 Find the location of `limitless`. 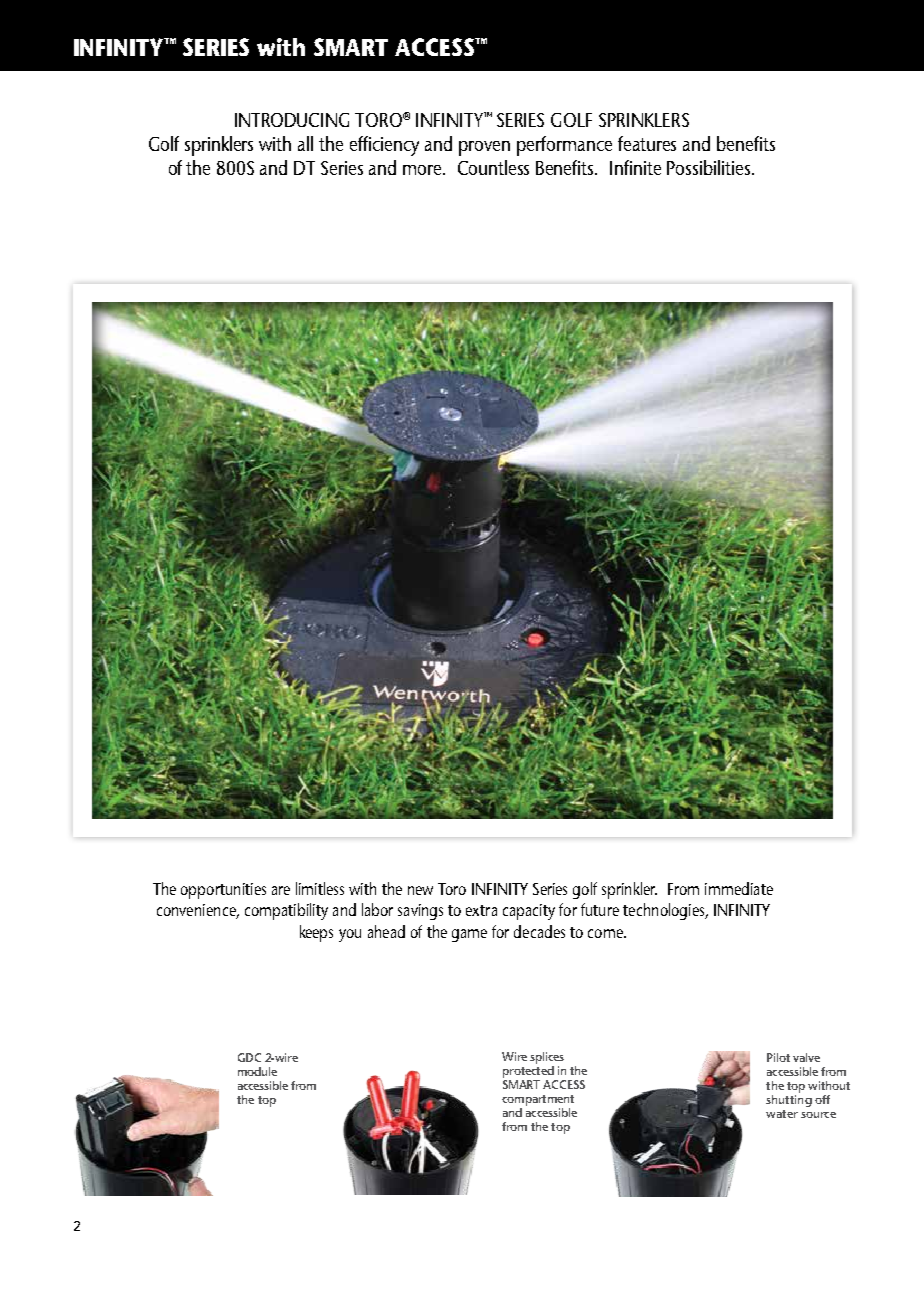

limitless is located at coordinates (320, 888).
